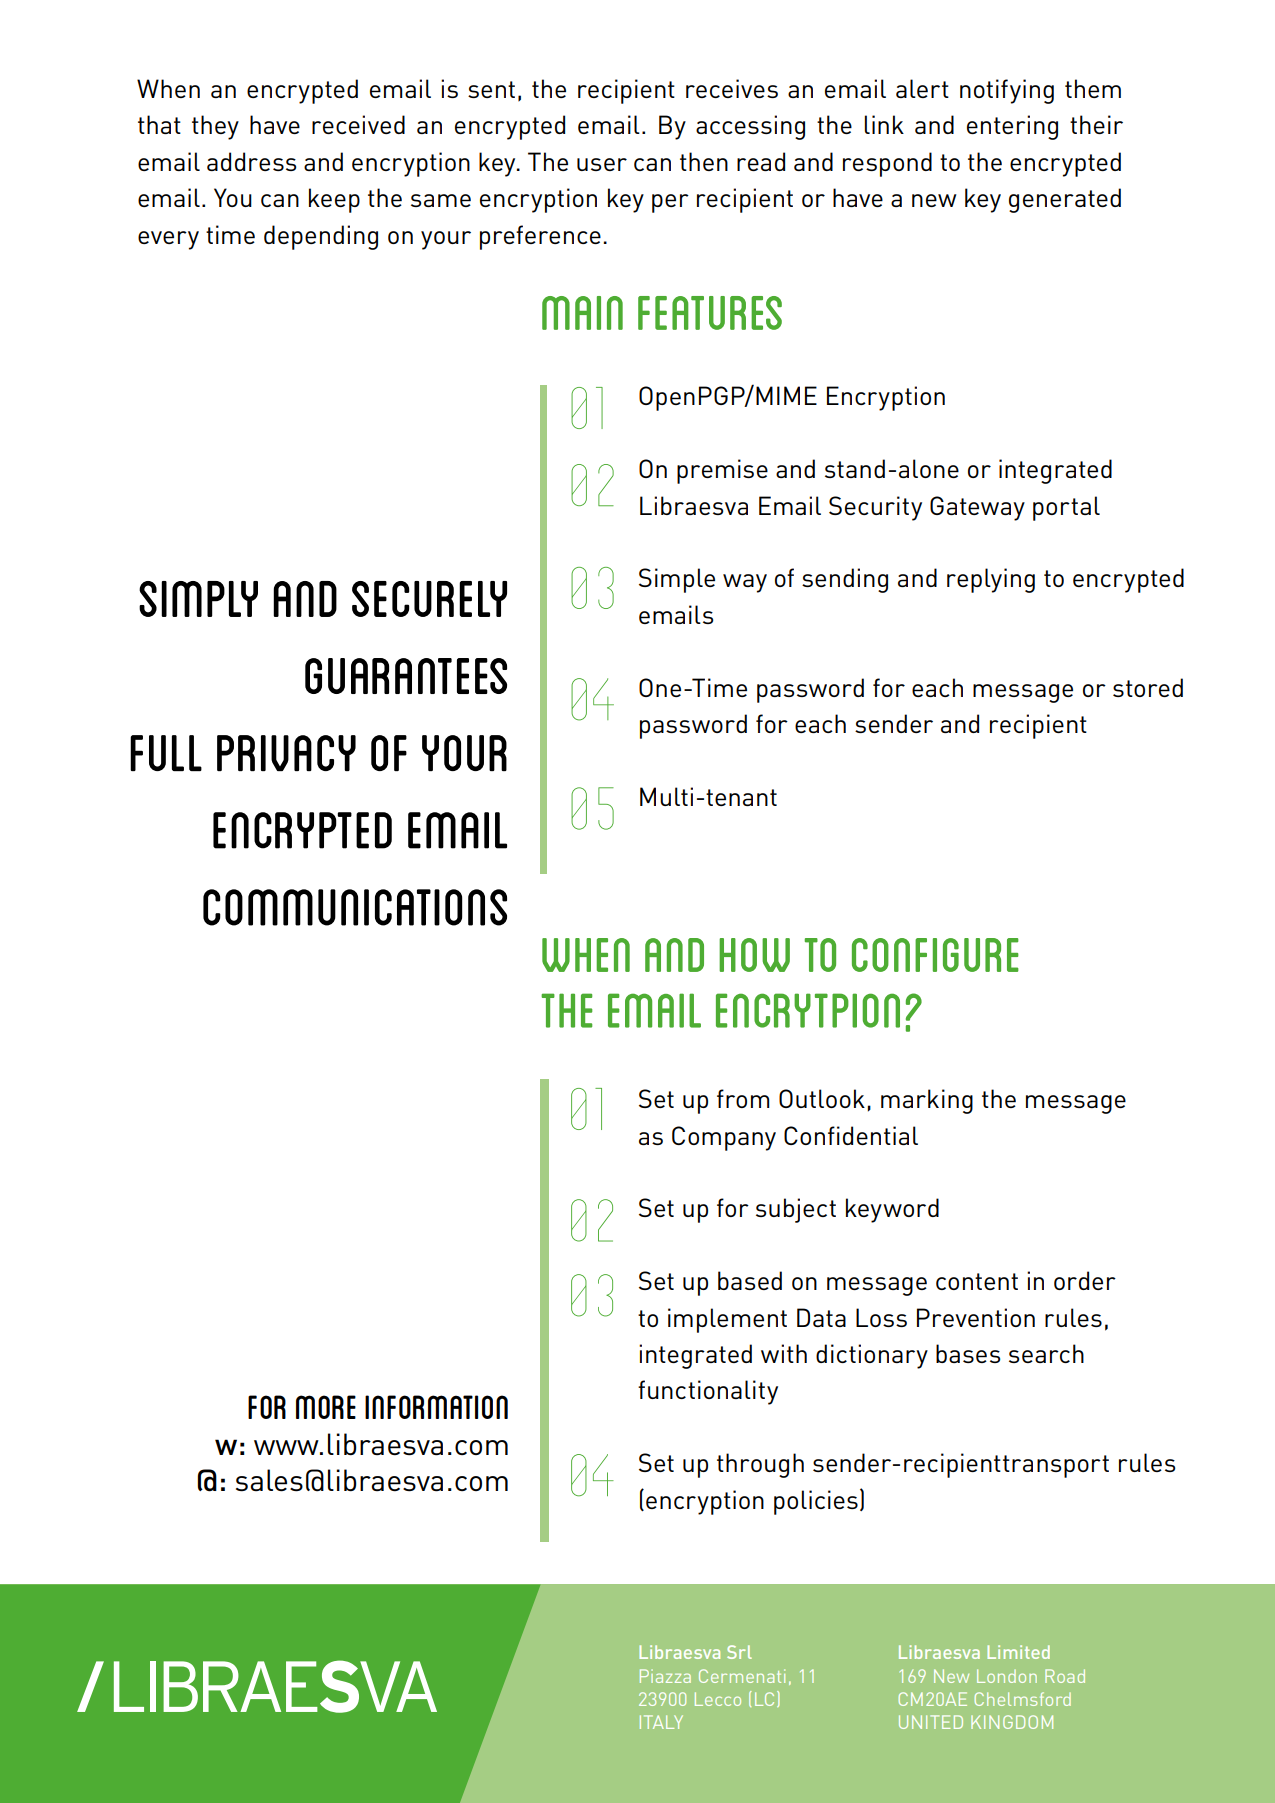 The image size is (1275, 1803). Describe the element at coordinates (198, 599) in the screenshot. I see `Simply` at that location.
